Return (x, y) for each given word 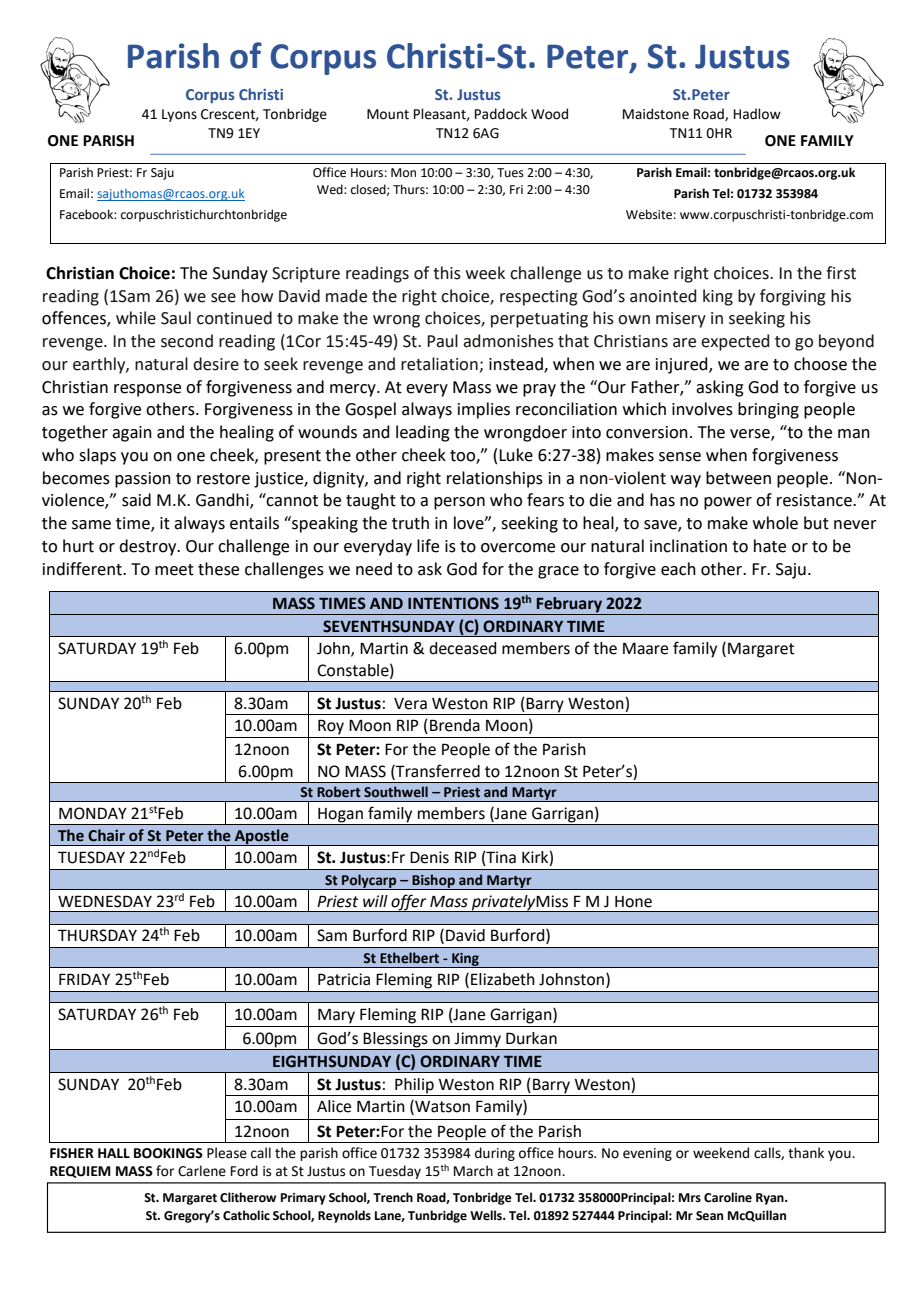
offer (409, 903)
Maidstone (656, 114)
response (147, 390)
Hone (633, 902)
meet (174, 570)
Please (227, 1153)
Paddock (501, 114)
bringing (768, 410)
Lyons (179, 115)
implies (484, 410)
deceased (462, 648)
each (678, 569)
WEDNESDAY (105, 901)
